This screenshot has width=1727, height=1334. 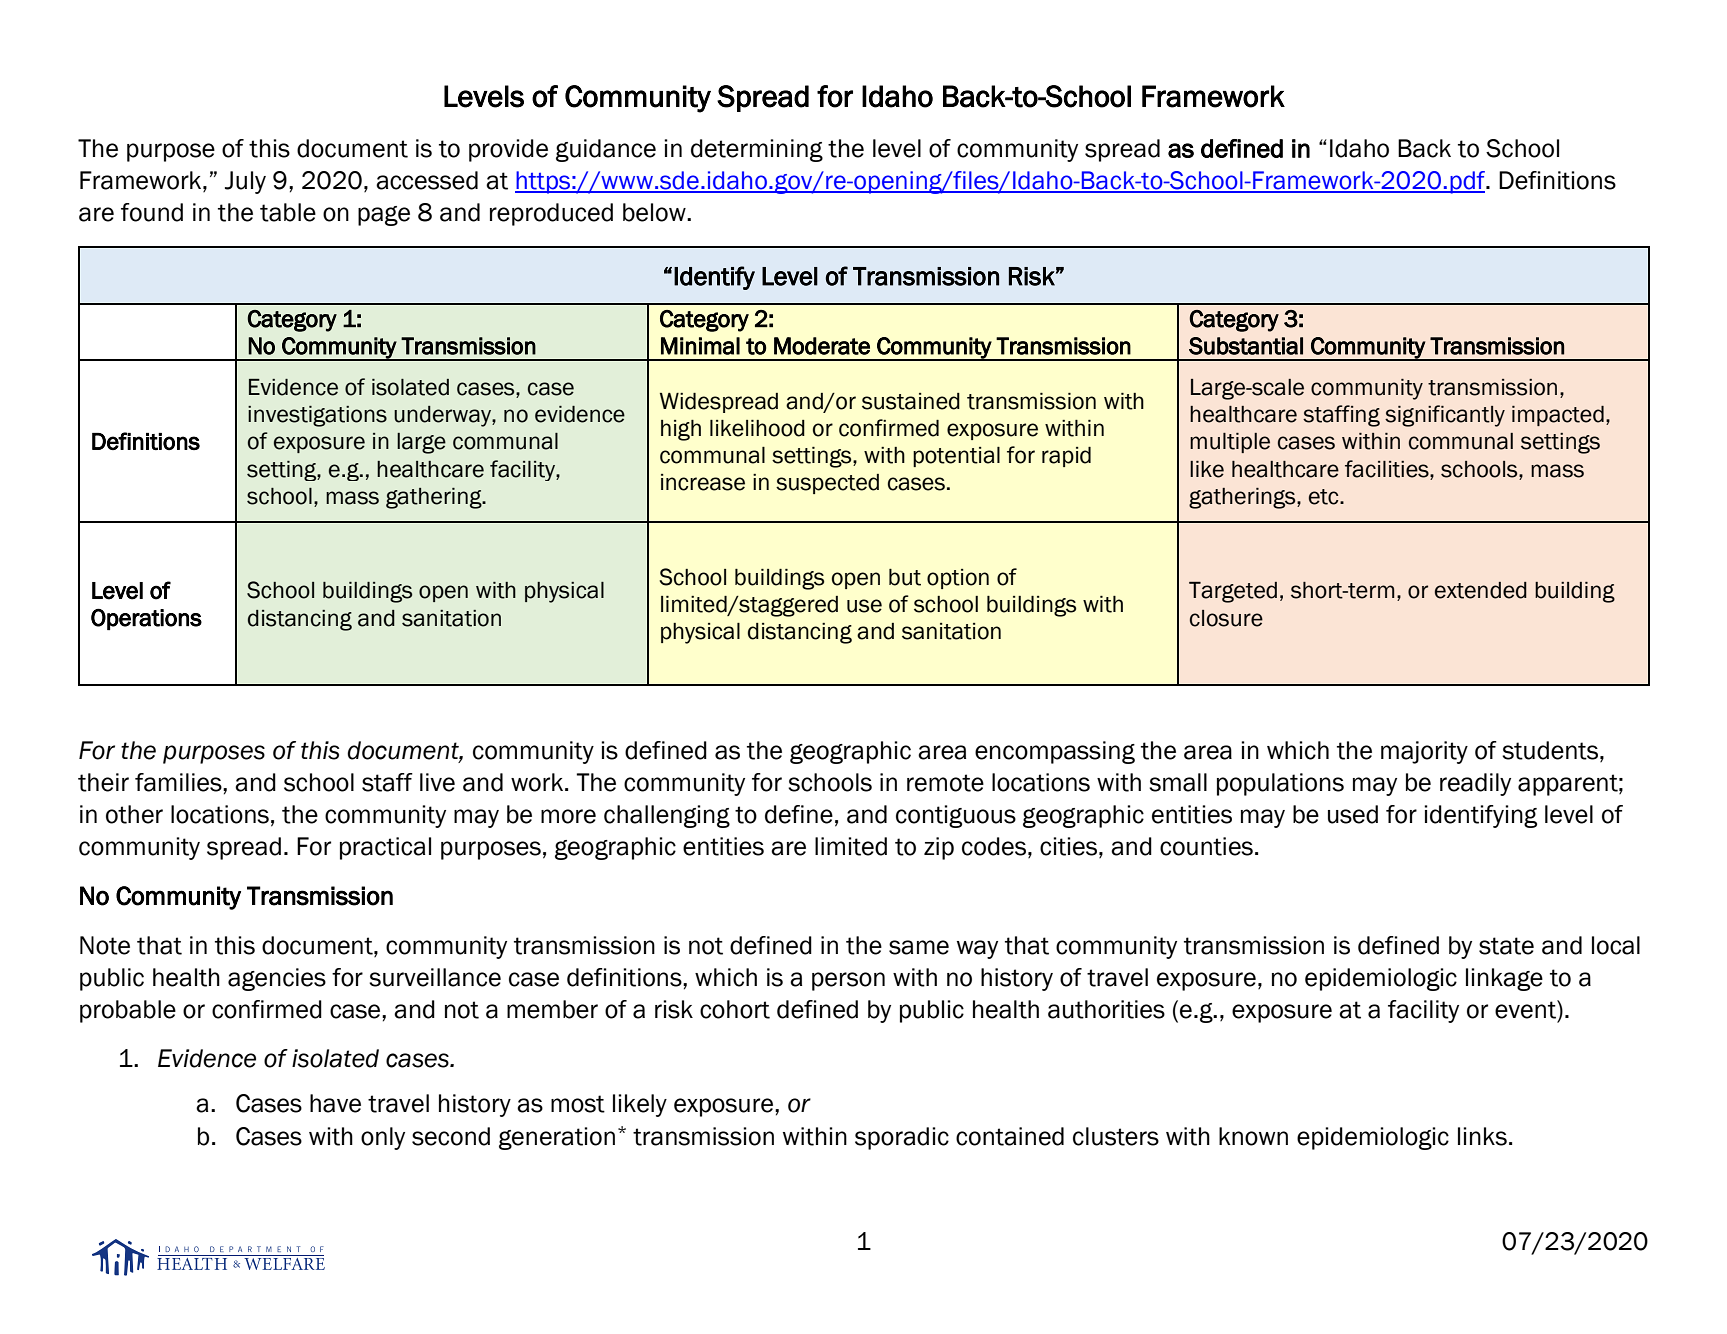 What do you see at coordinates (939, 848) in the screenshot?
I see `zip` at bounding box center [939, 848].
